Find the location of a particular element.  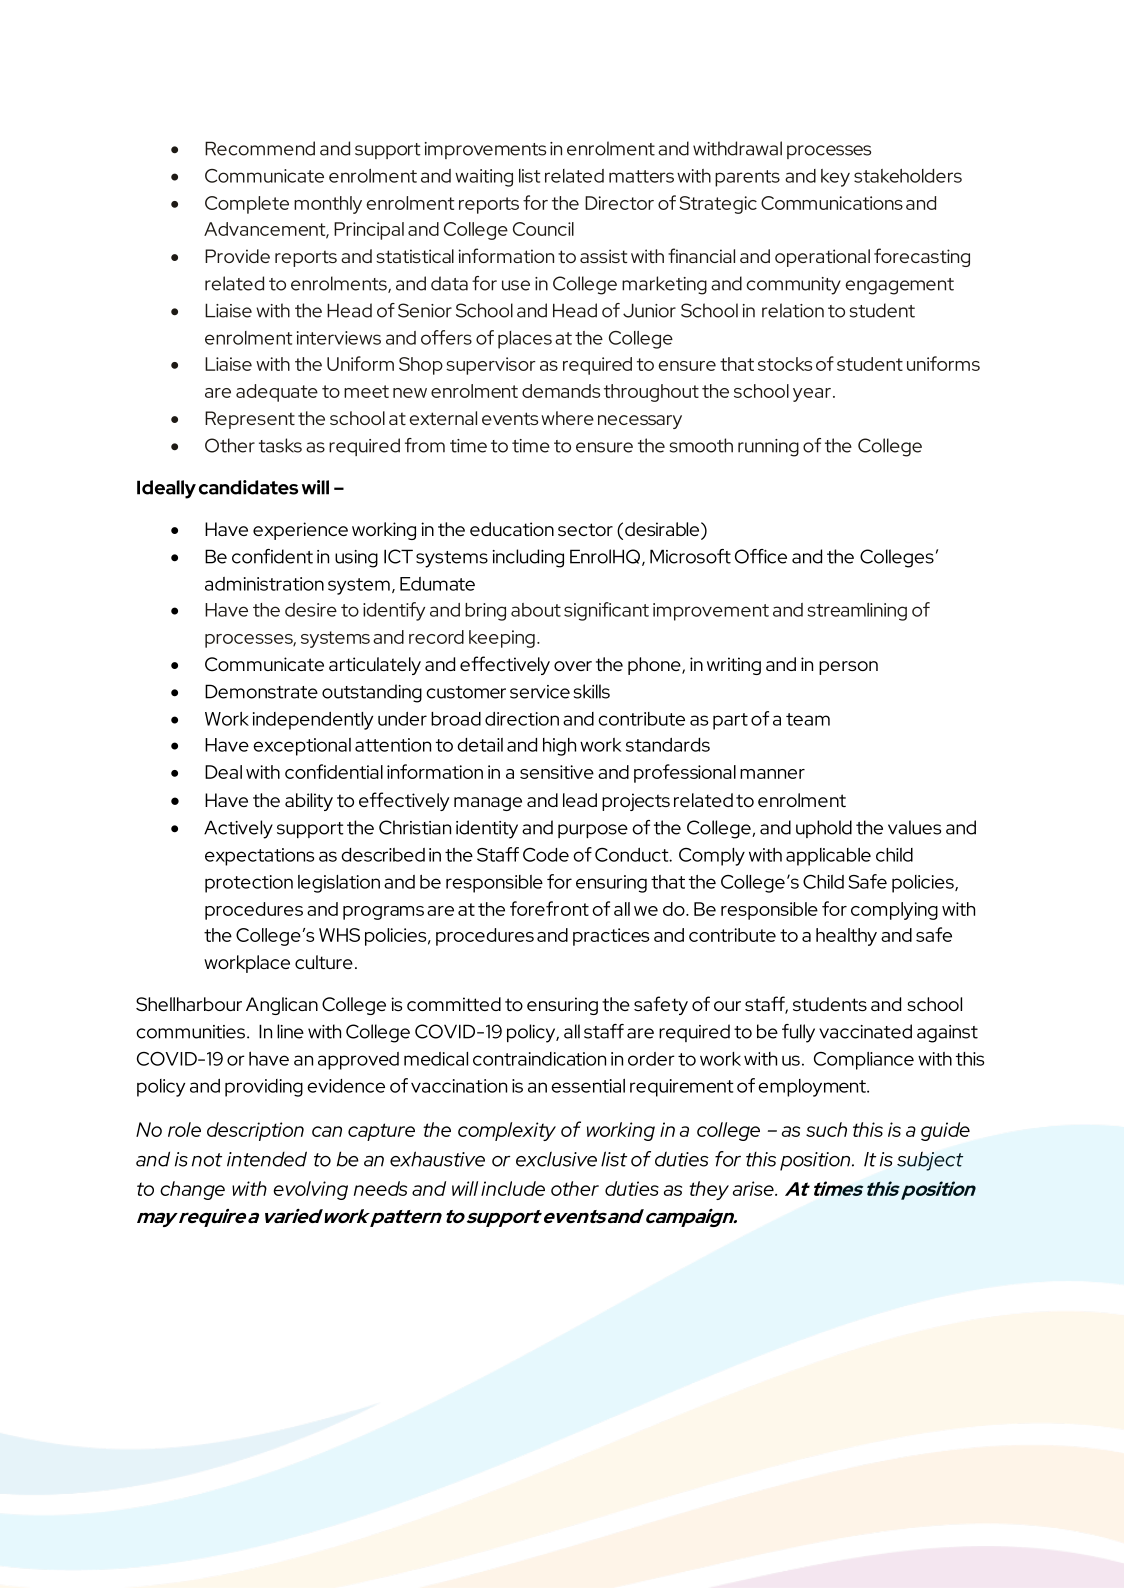

sensitive is located at coordinates (557, 772).
